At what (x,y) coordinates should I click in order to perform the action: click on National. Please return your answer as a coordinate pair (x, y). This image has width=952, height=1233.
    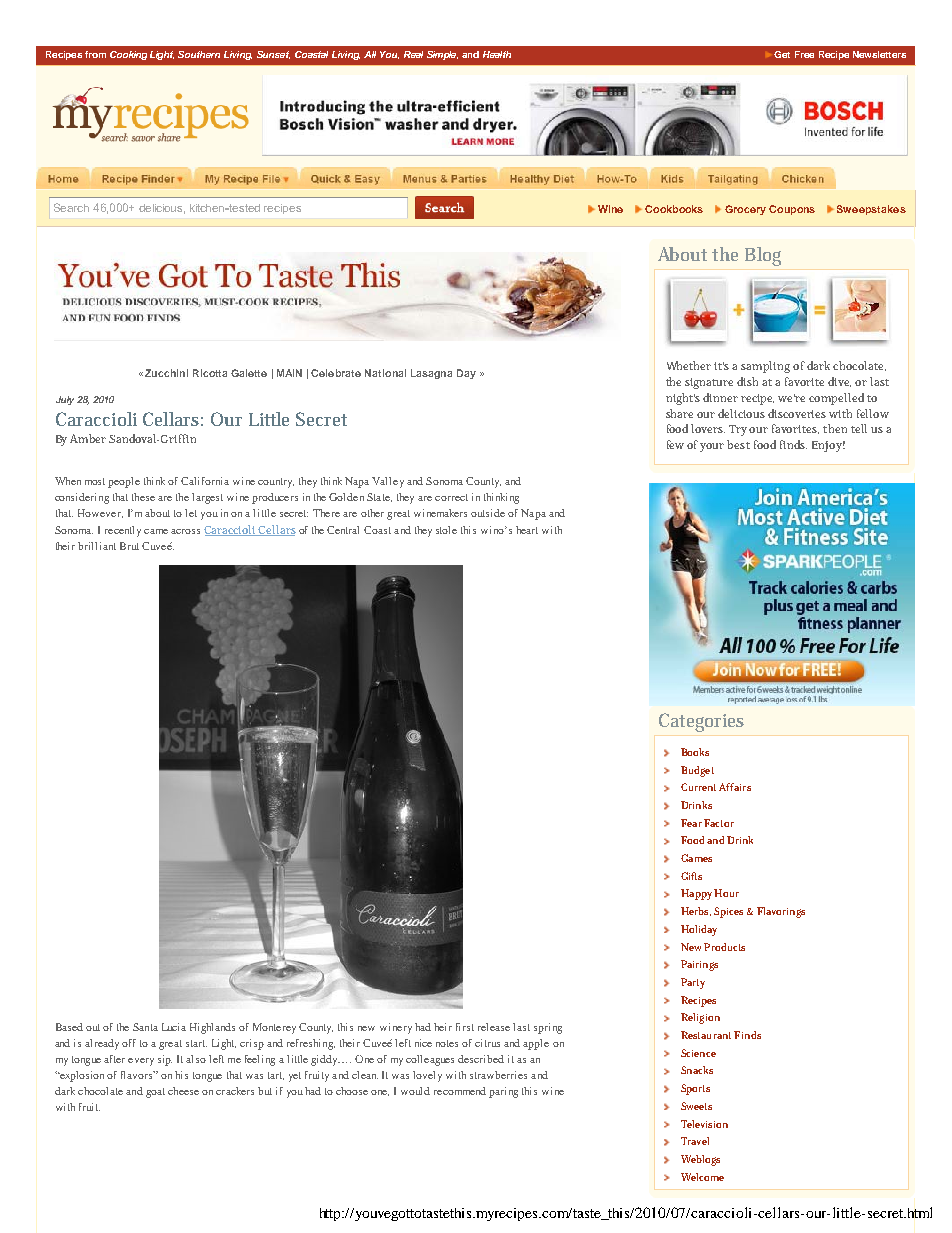
    Looking at the image, I should click on (385, 373).
